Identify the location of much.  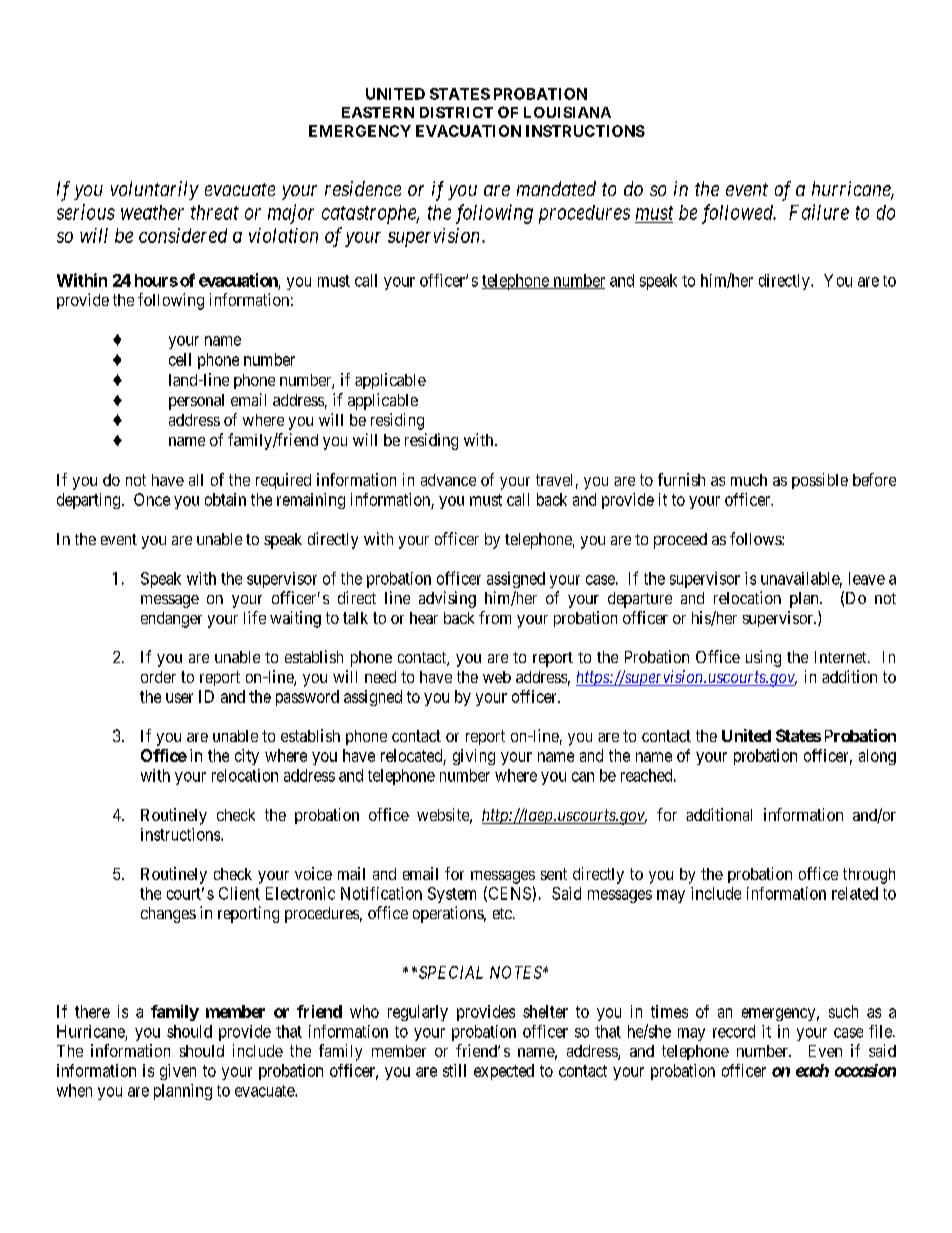
(749, 480).
